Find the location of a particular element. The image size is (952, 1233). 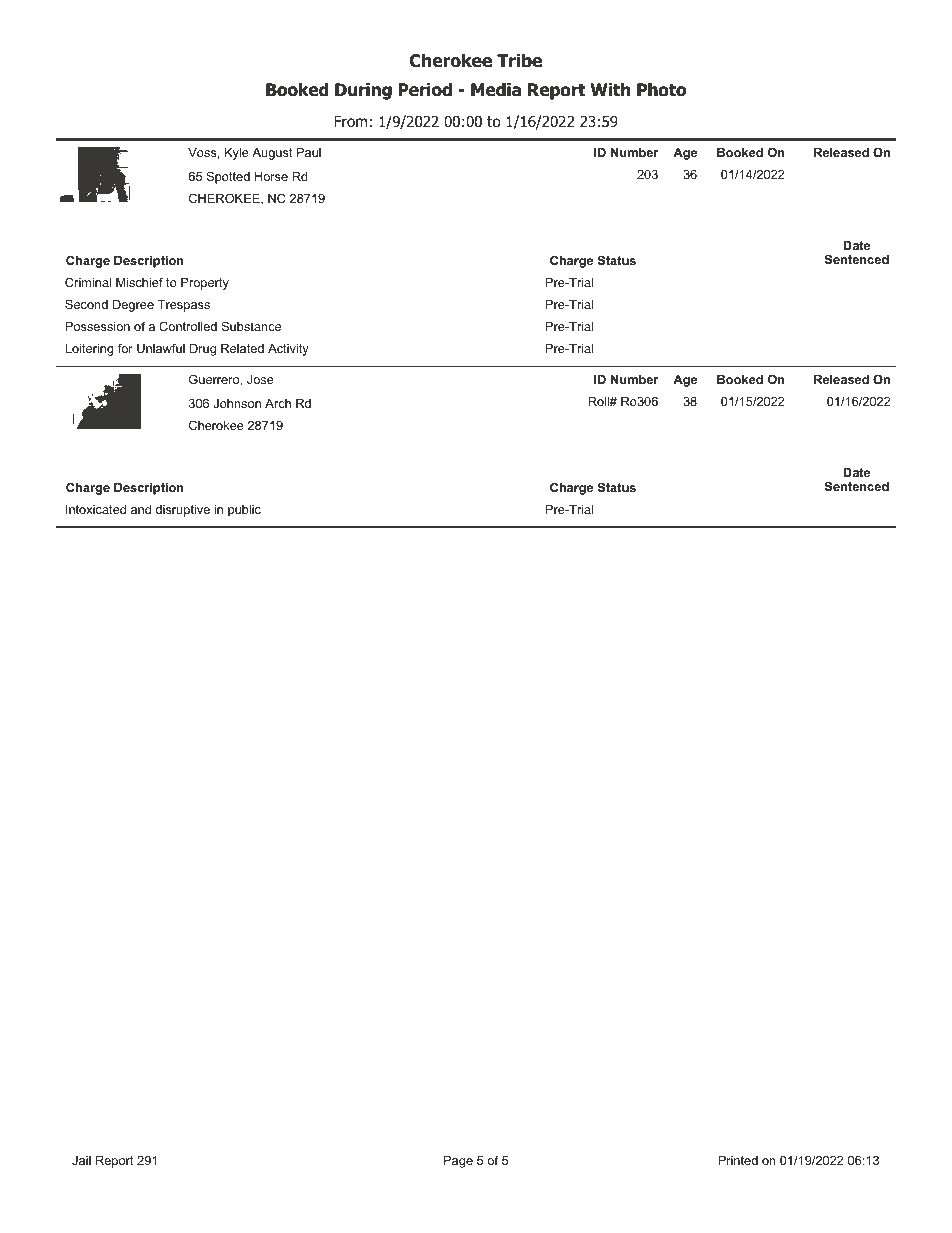

Arch is located at coordinates (278, 403).
